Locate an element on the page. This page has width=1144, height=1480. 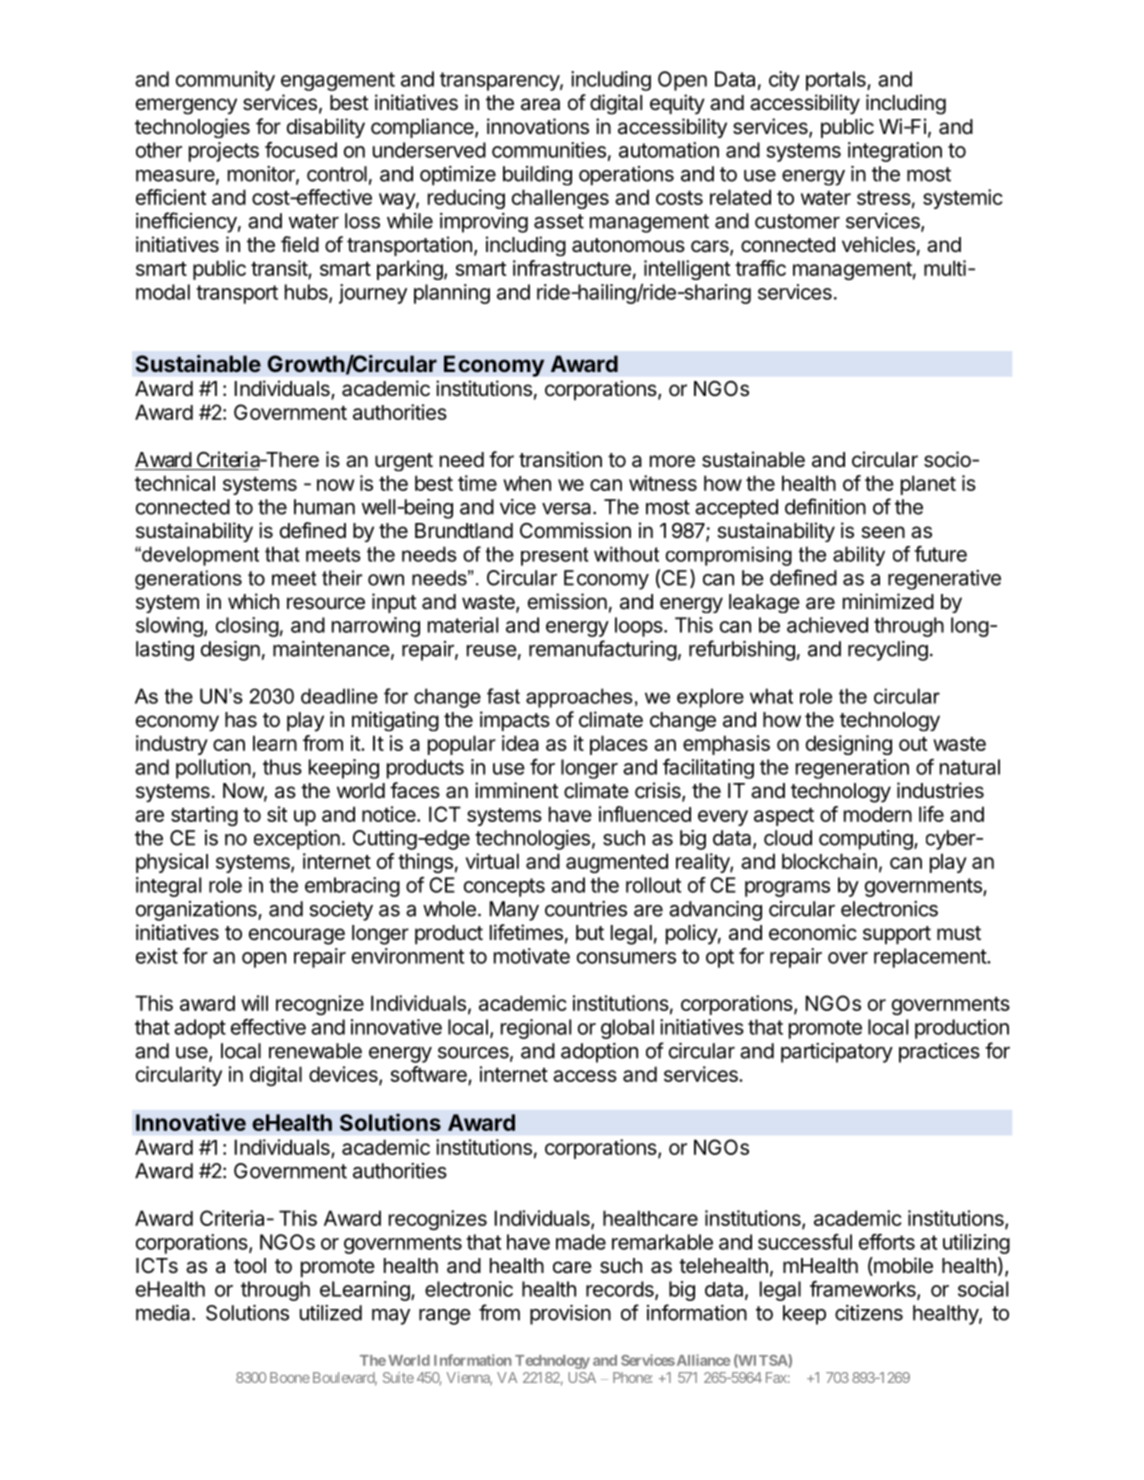
Boone is located at coordinates (290, 1377).
